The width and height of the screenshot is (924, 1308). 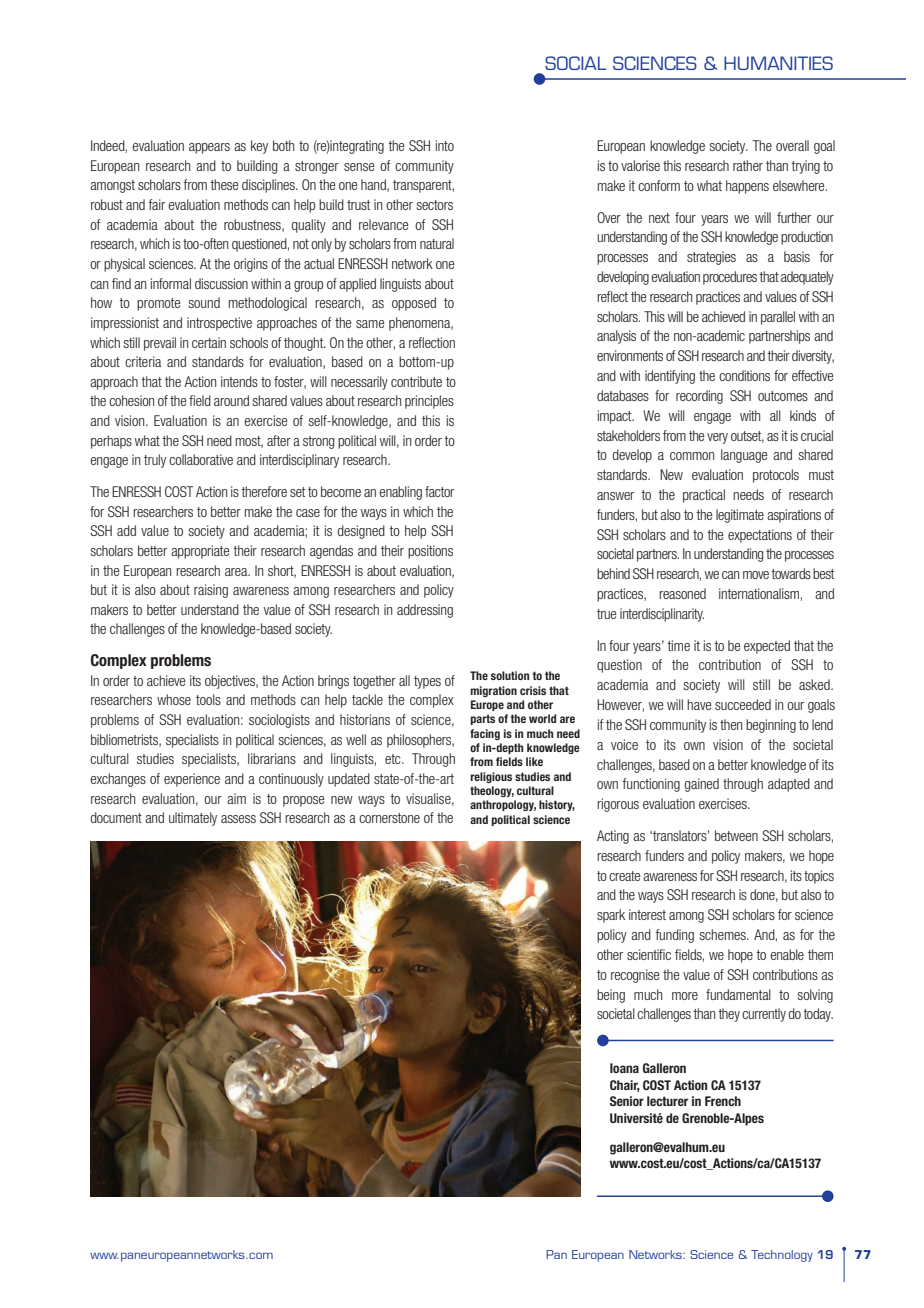 What do you see at coordinates (193, 819) in the screenshot?
I see `ultimately` at bounding box center [193, 819].
